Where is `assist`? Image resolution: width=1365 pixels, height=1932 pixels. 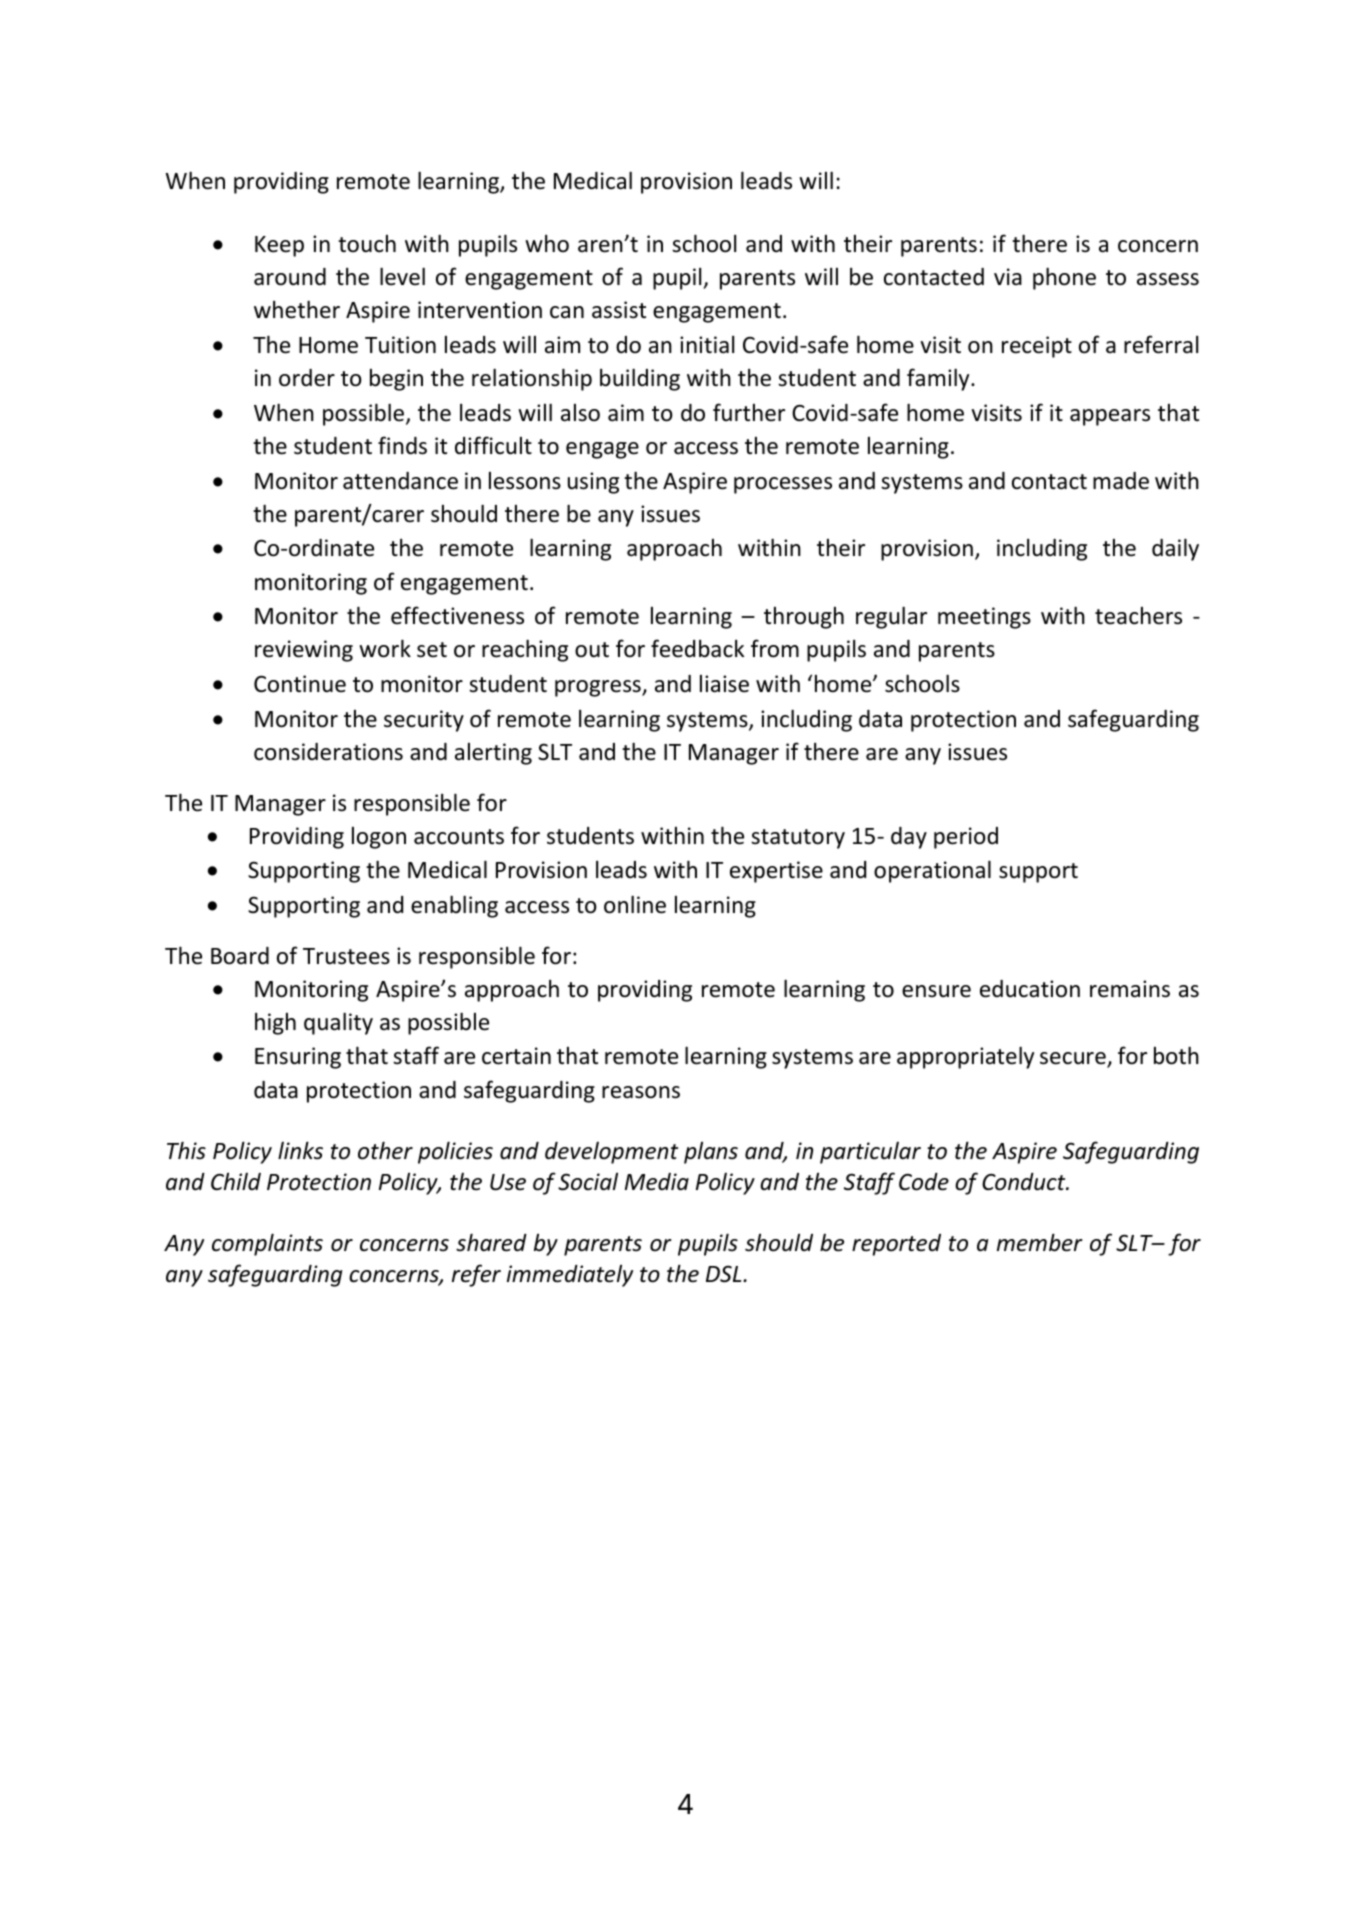 assist is located at coordinates (619, 310).
